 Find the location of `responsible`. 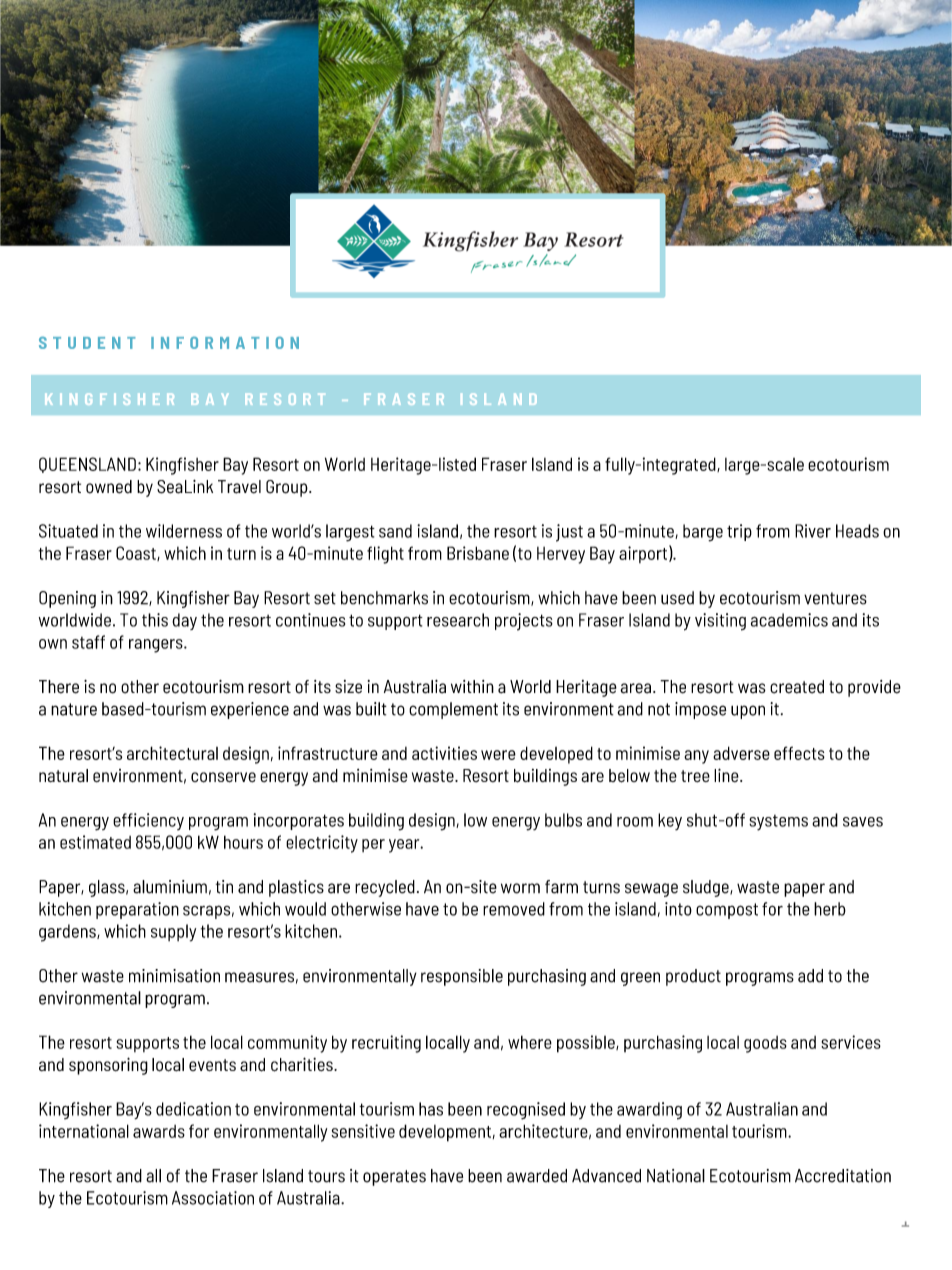

responsible is located at coordinates (462, 977).
